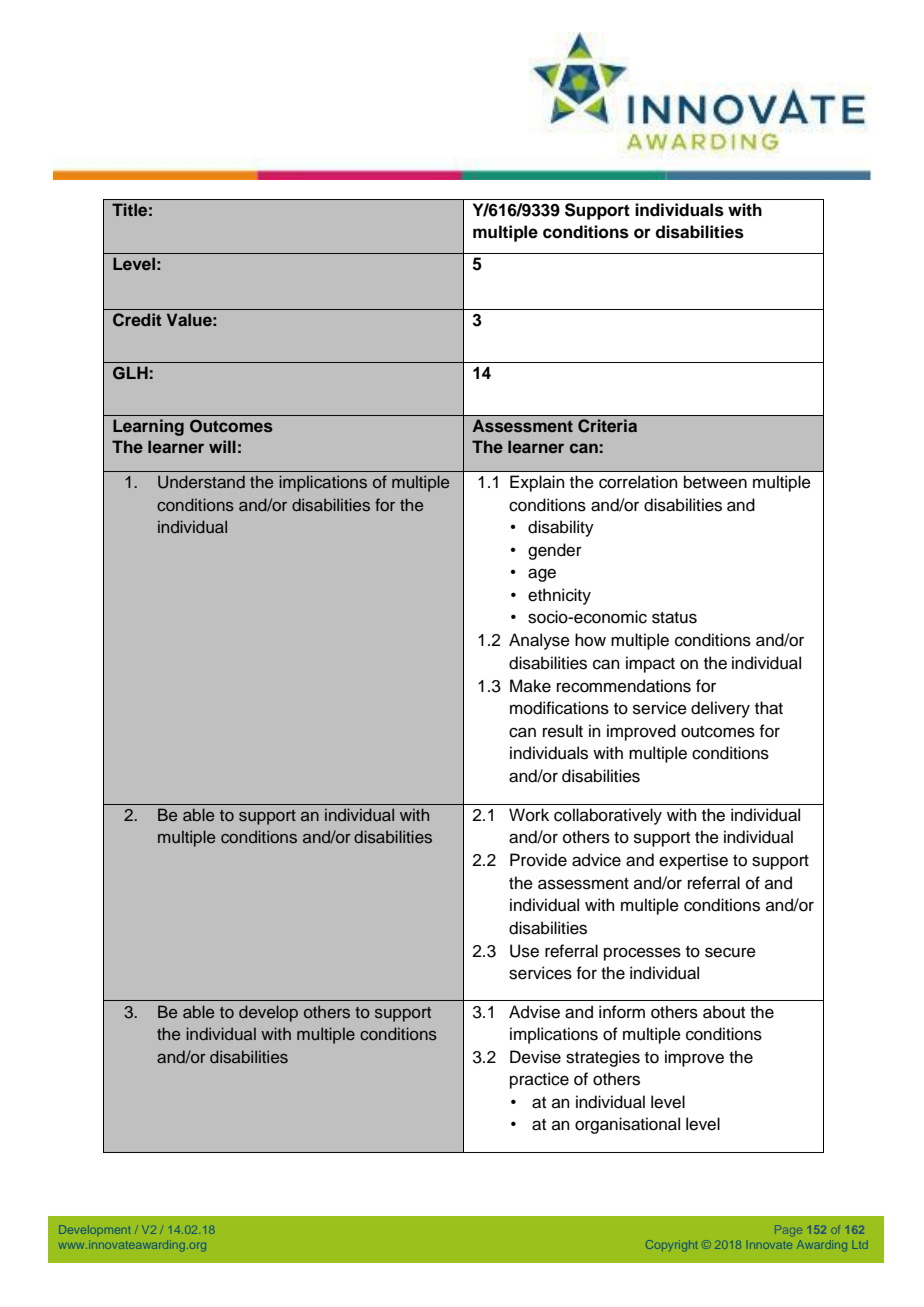  What do you see at coordinates (538, 860) in the page?
I see `Provide` at bounding box center [538, 860].
